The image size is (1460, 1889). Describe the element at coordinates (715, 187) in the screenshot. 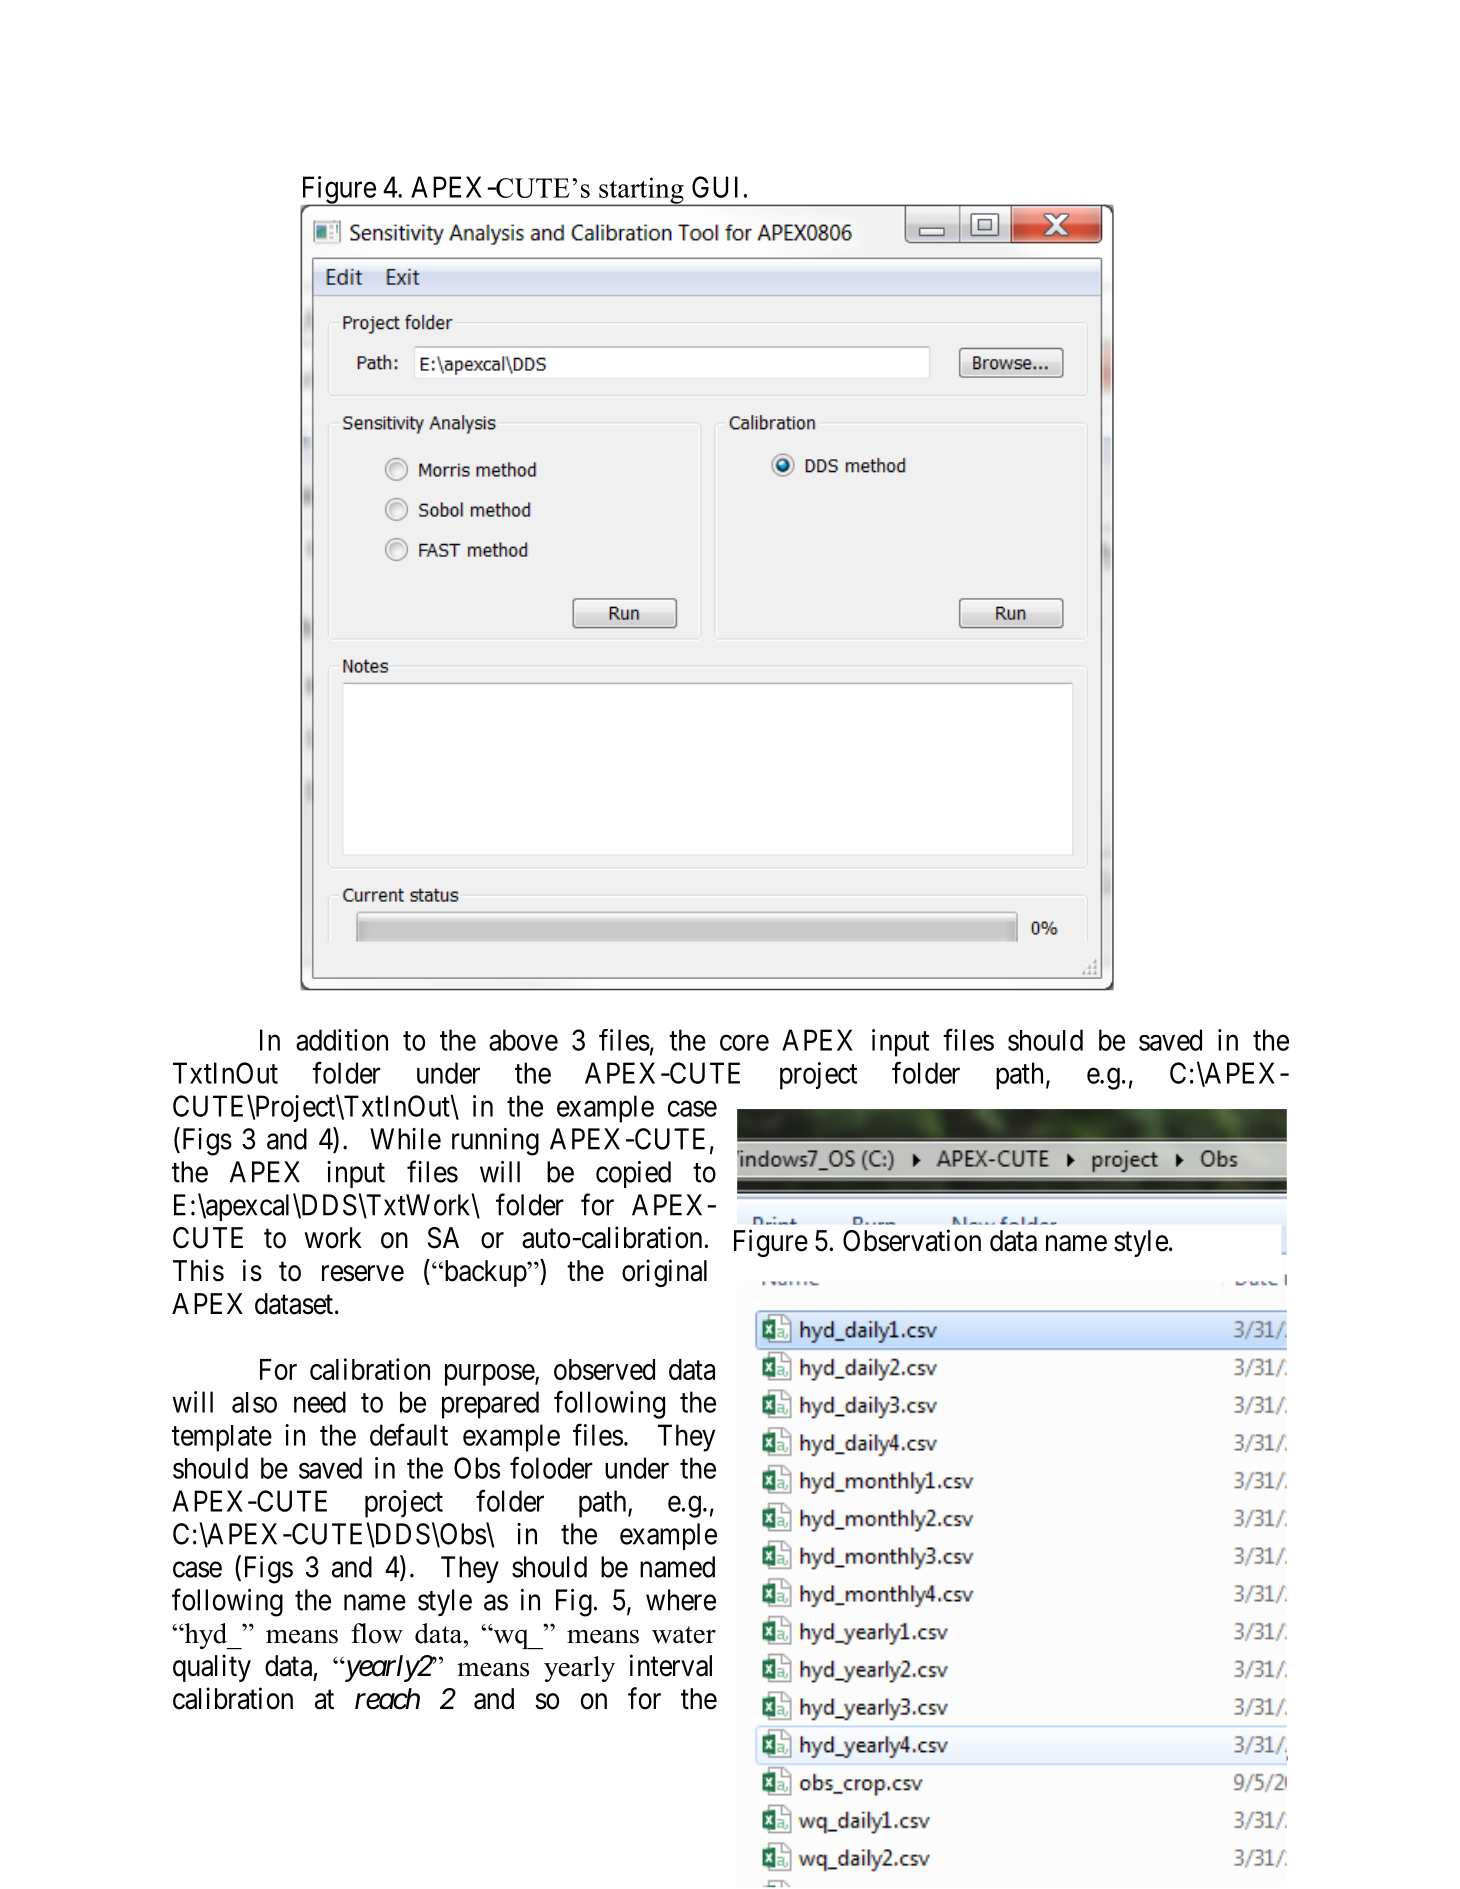

I see `GUI` at that location.
